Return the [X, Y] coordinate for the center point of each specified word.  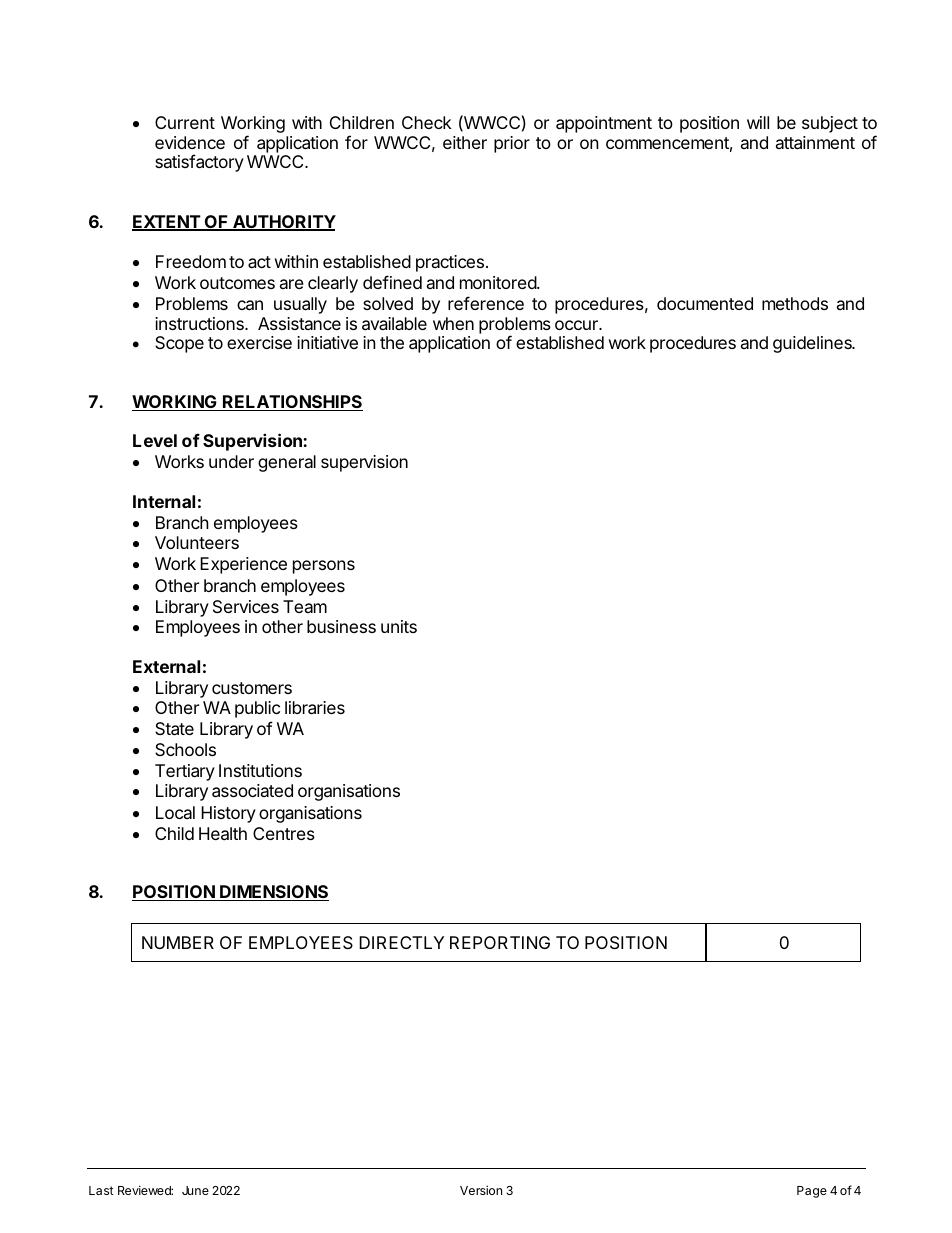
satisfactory [199, 163]
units [399, 626]
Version [481, 1190]
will [758, 122]
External [166, 666]
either [465, 142]
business [341, 626]
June [195, 1190]
